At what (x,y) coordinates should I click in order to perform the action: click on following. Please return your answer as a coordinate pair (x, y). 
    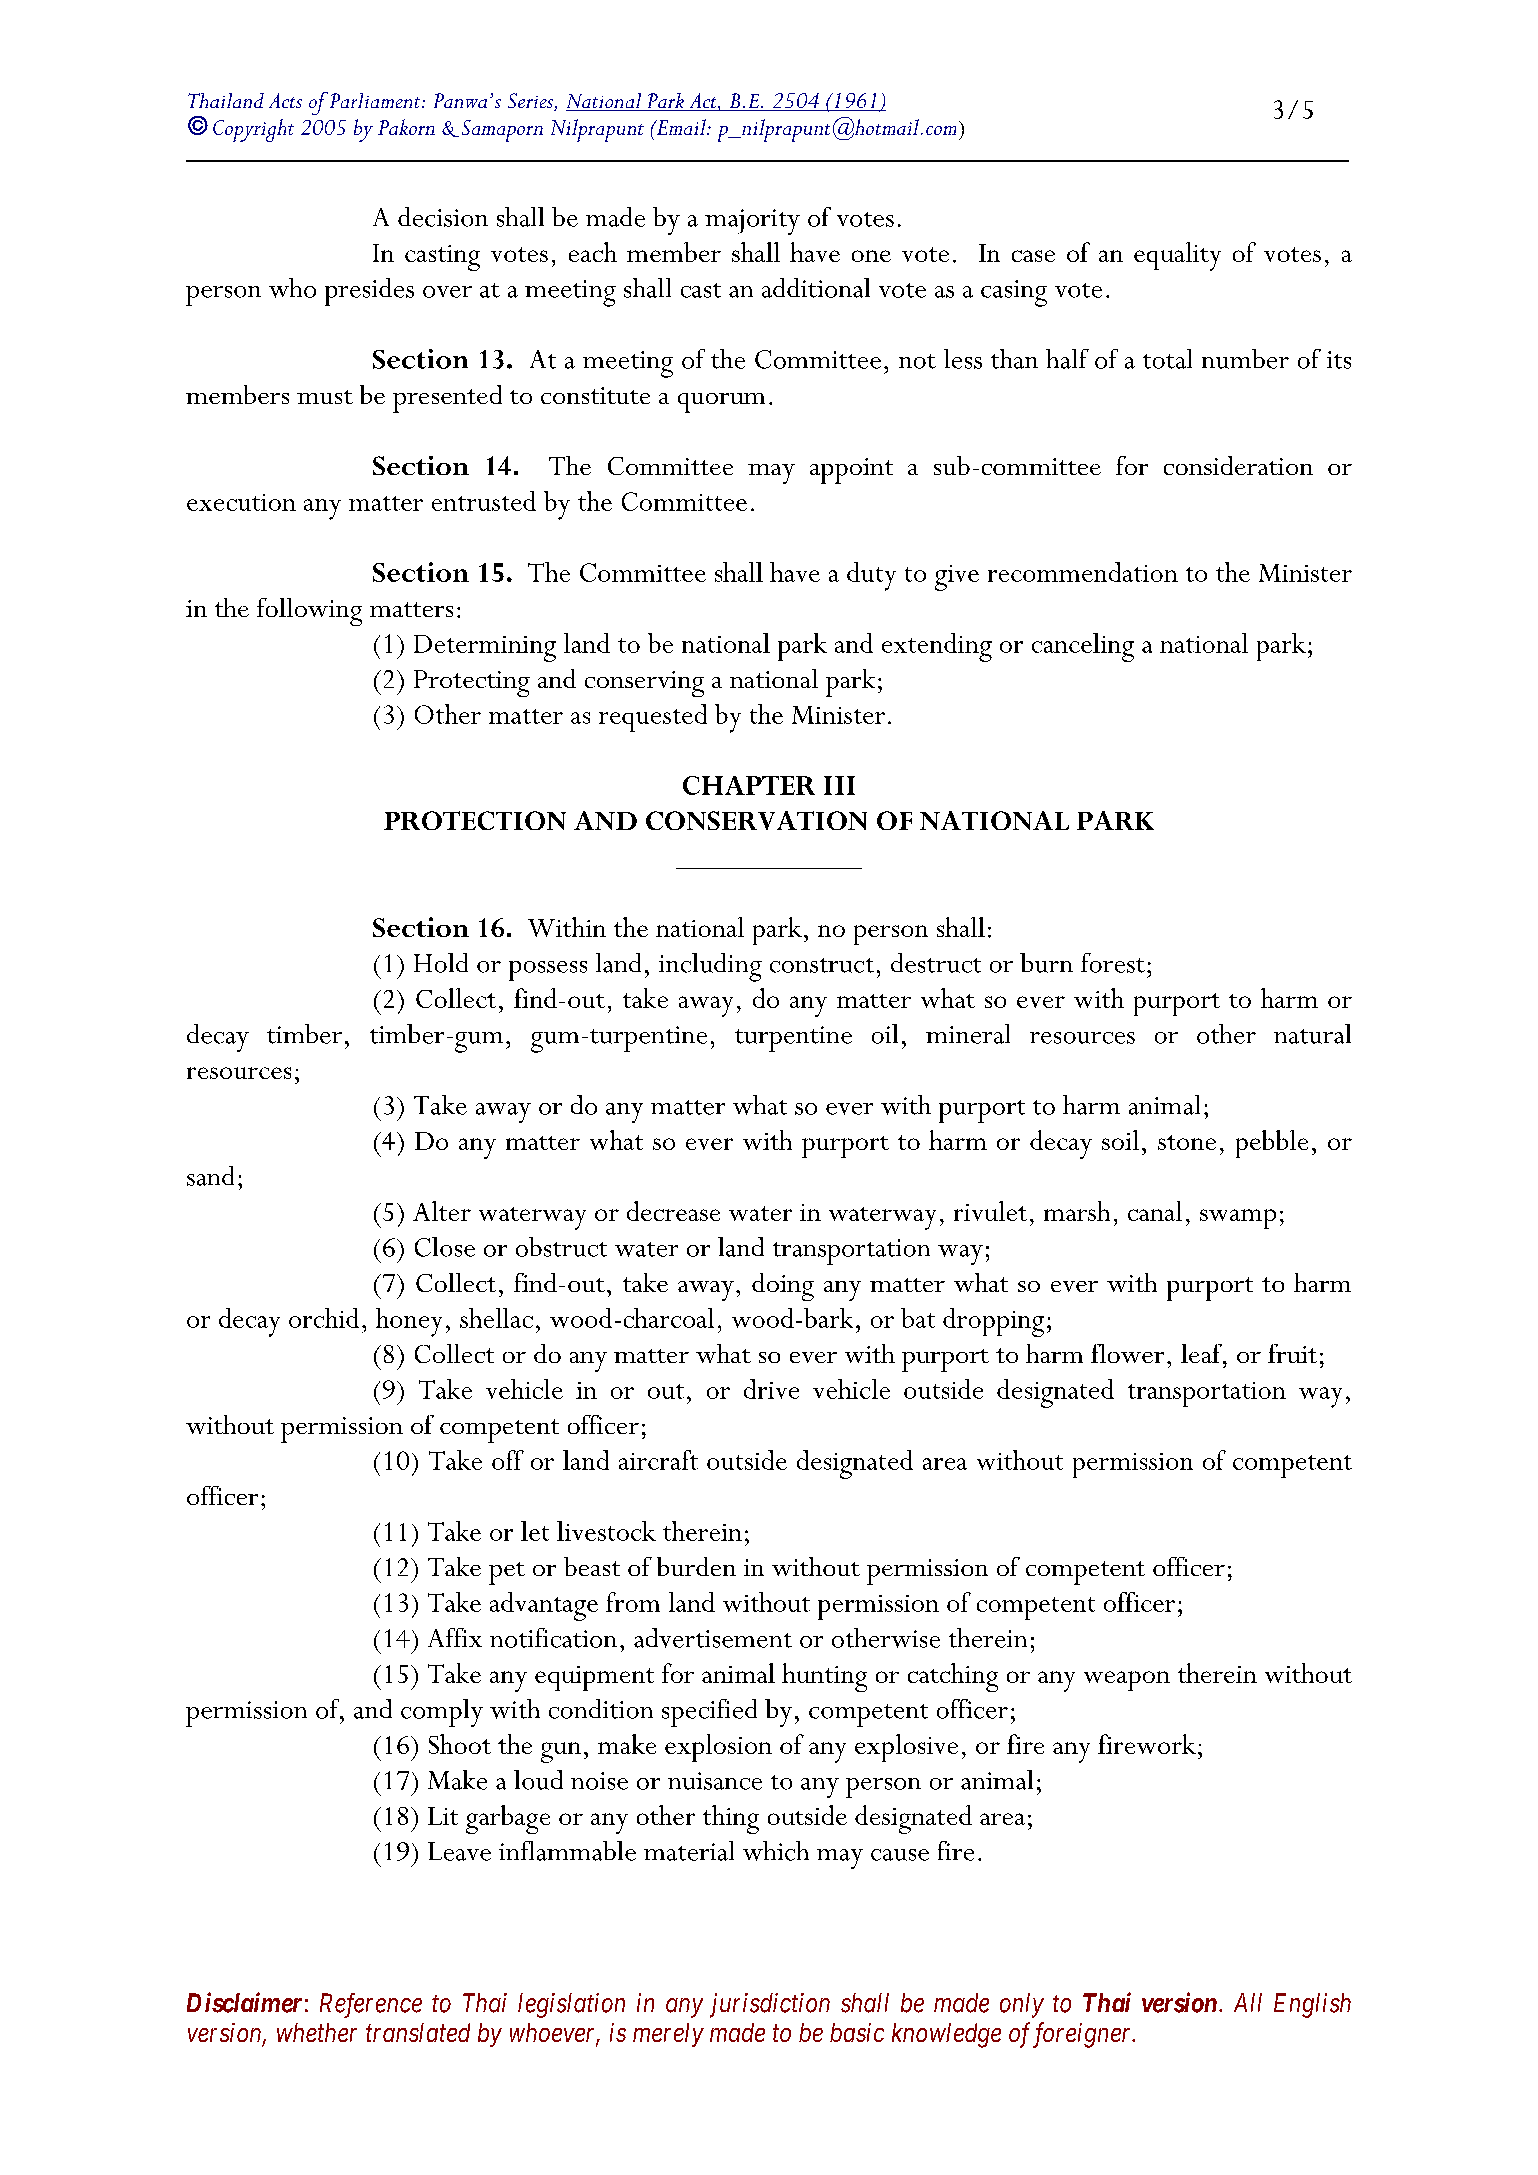
    Looking at the image, I should click on (309, 612).
